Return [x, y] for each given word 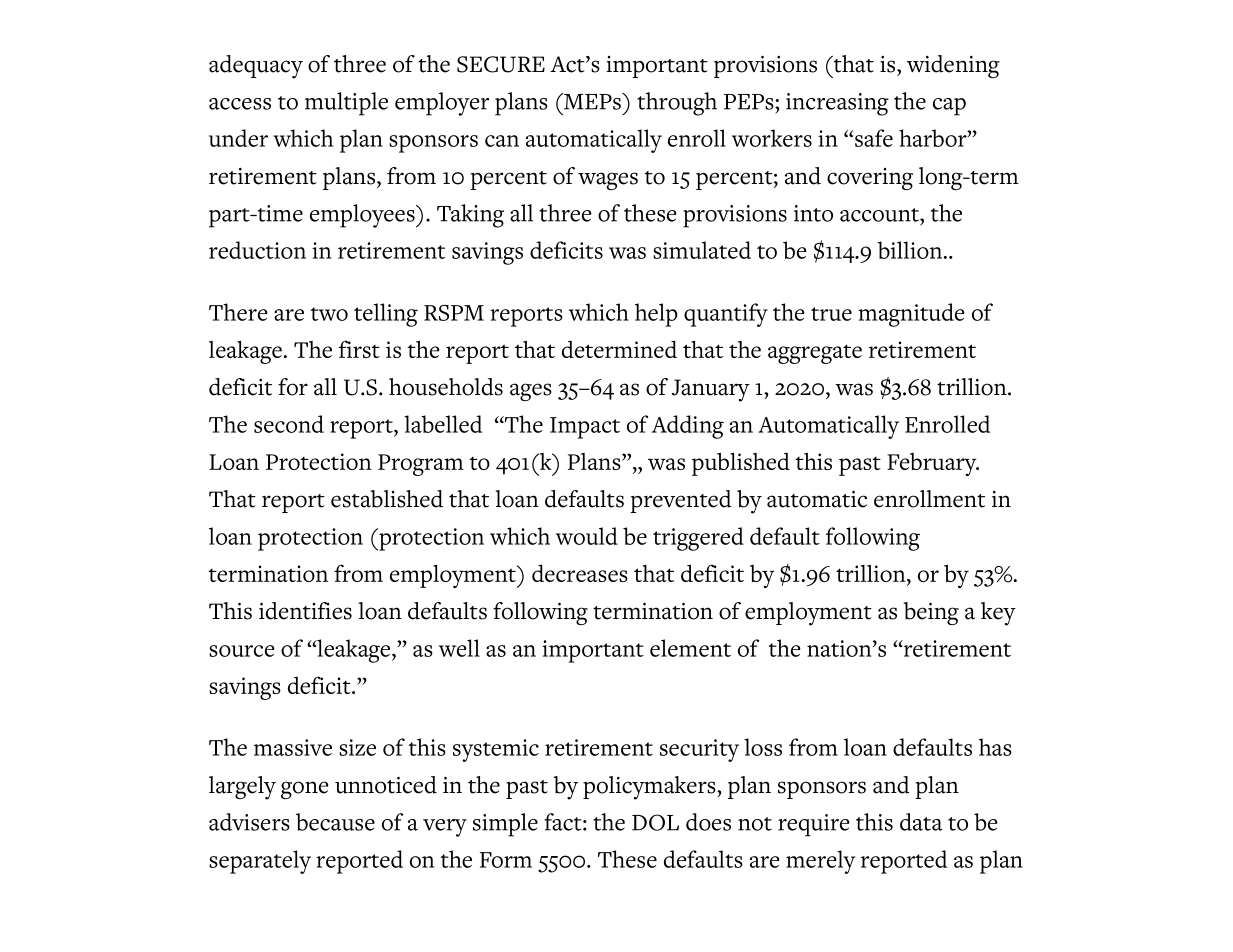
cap [949, 107]
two [329, 314]
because [335, 822]
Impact [585, 428]
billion [911, 250]
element [690, 648]
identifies [305, 611]
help [656, 315]
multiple [346, 104]
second [289, 424]
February [933, 464]
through [677, 104]
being [931, 613]
